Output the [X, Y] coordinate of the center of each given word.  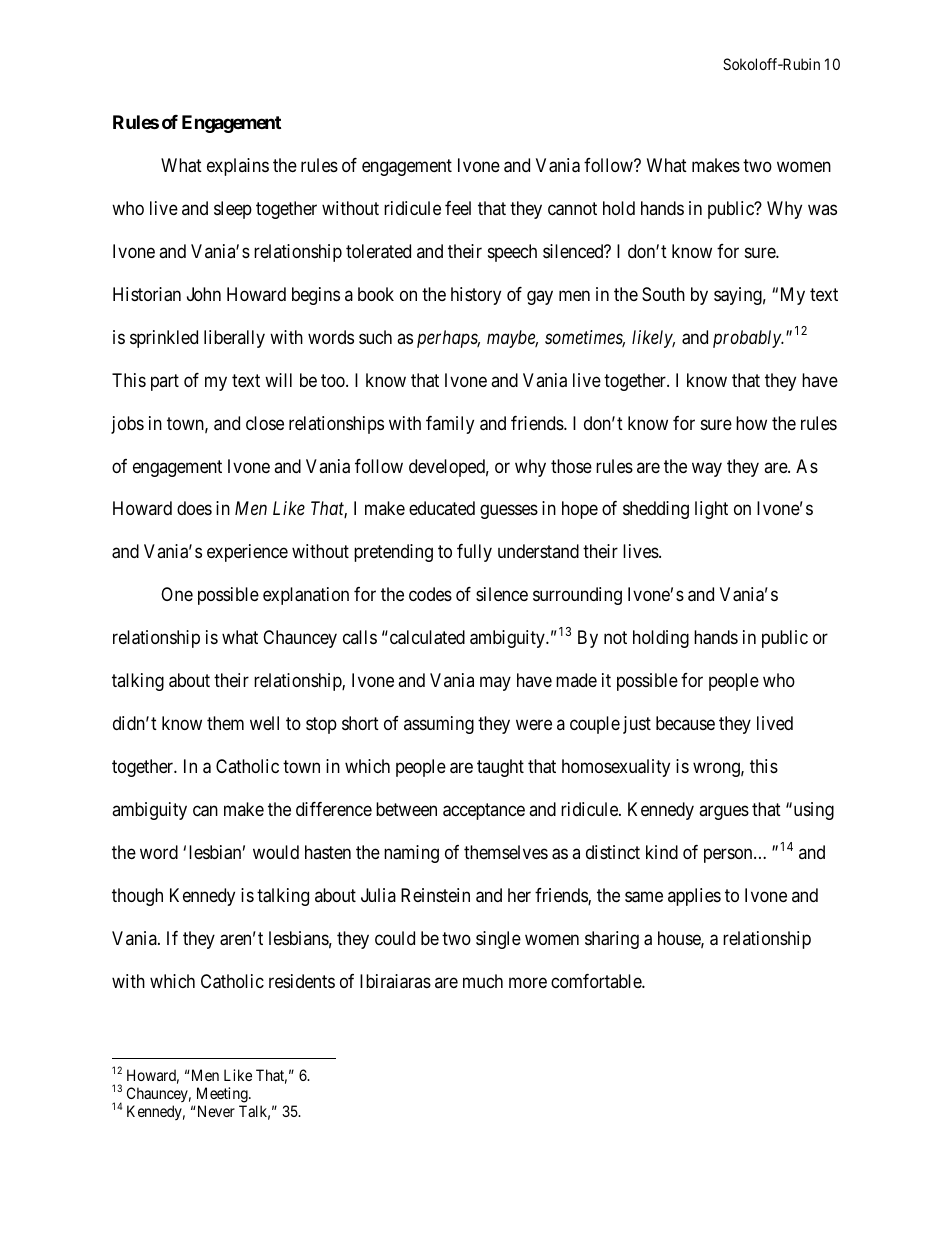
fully [474, 553]
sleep [233, 210]
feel [458, 208]
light [711, 510]
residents [302, 981]
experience [247, 553]
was [822, 209]
